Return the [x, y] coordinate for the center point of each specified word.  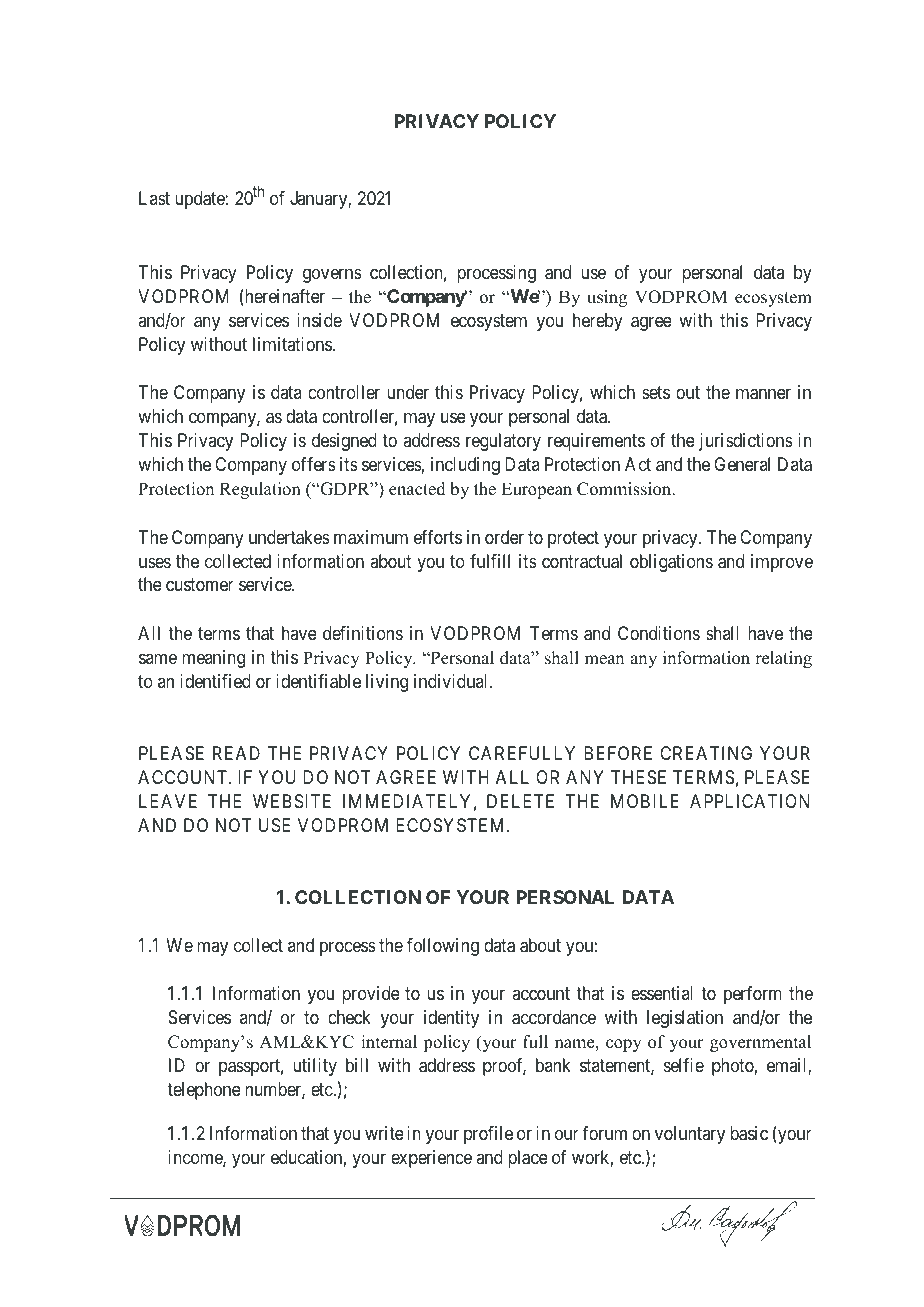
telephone [204, 1091]
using [607, 298]
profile [488, 1135]
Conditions [659, 633]
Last [154, 198]
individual [452, 681]
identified [215, 681]
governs [332, 276]
